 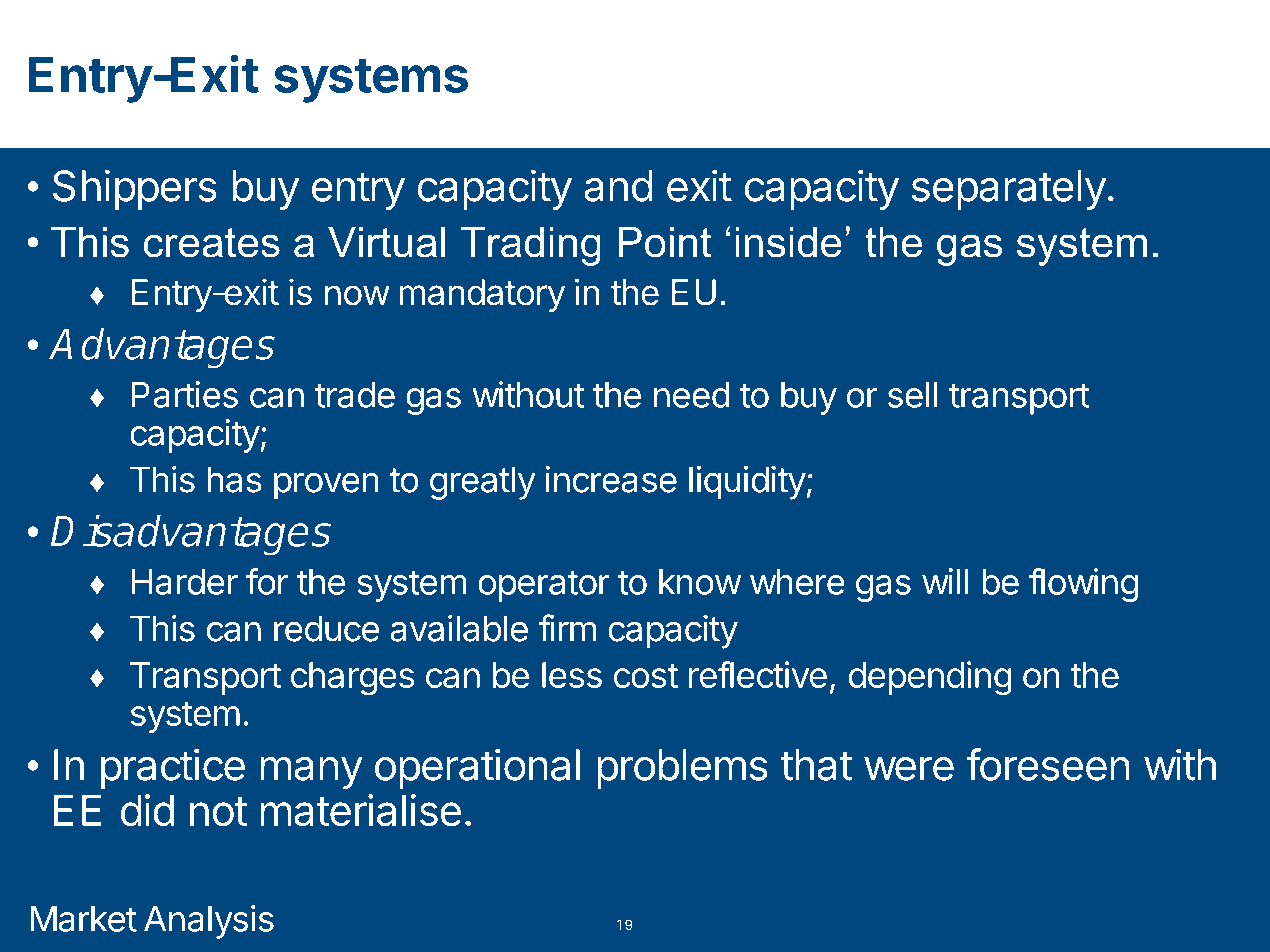 What do you see at coordinates (185, 582) in the screenshot?
I see `Harder` at bounding box center [185, 582].
